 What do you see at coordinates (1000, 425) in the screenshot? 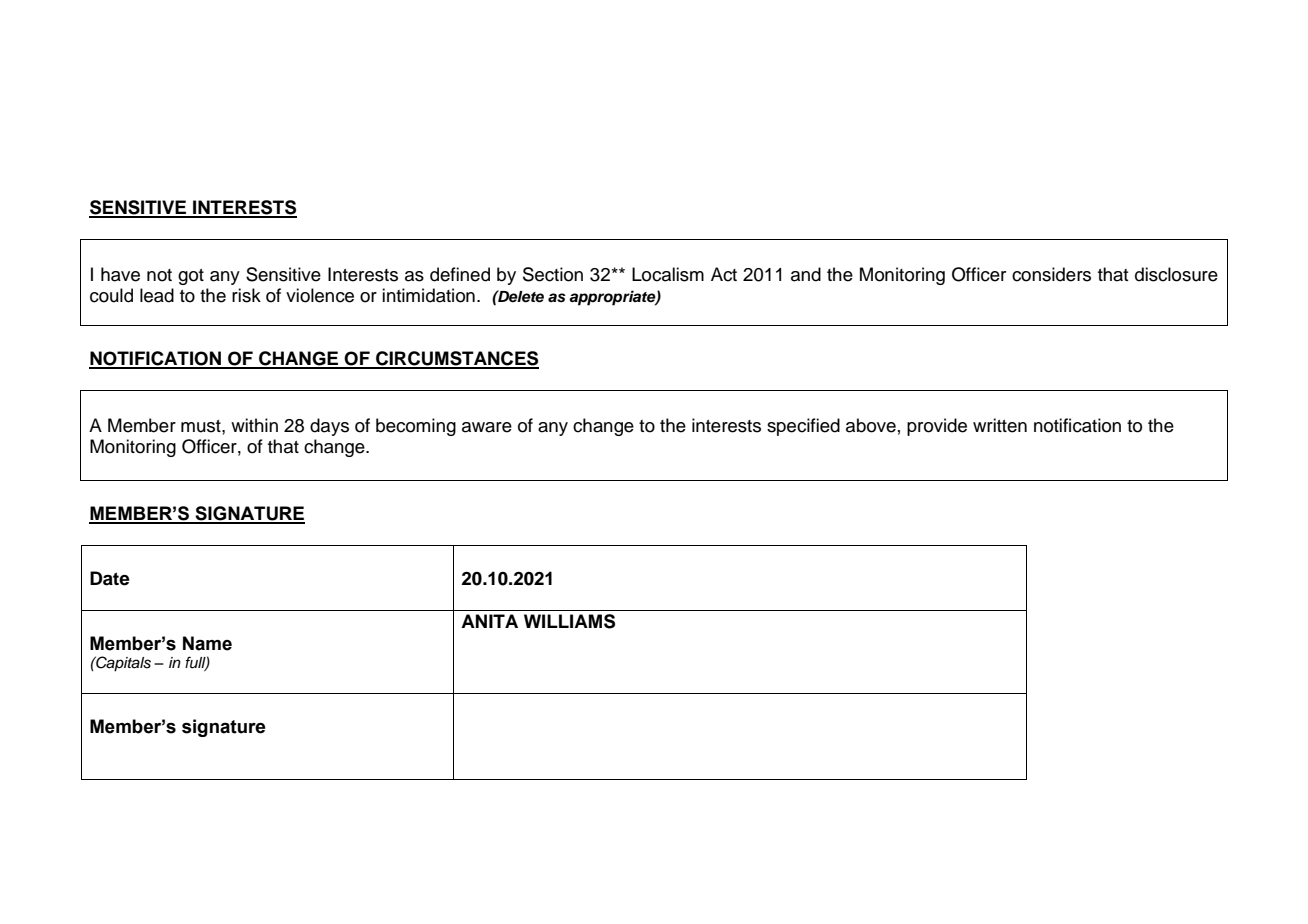
I see `written` at bounding box center [1000, 425].
